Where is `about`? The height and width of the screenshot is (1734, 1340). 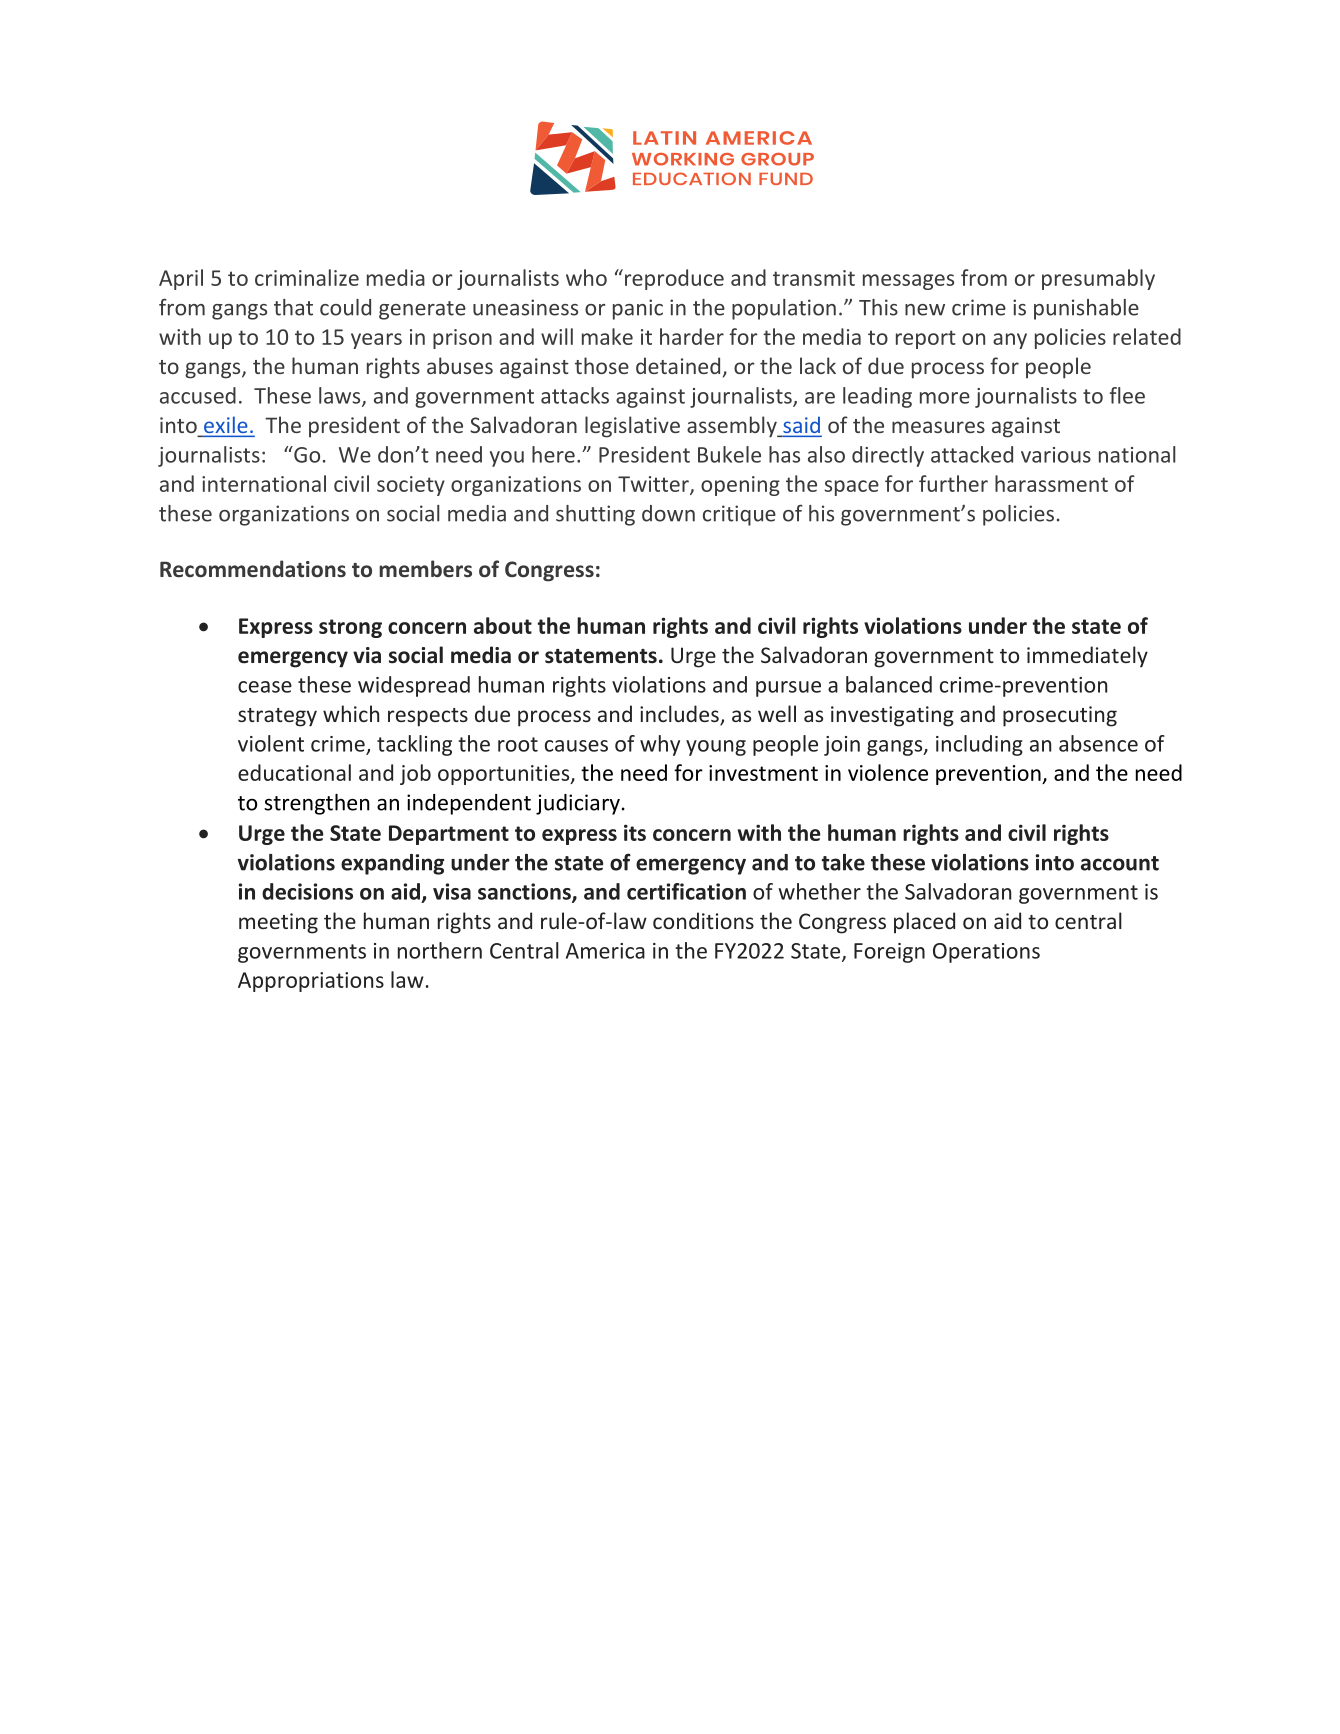 about is located at coordinates (503, 625).
